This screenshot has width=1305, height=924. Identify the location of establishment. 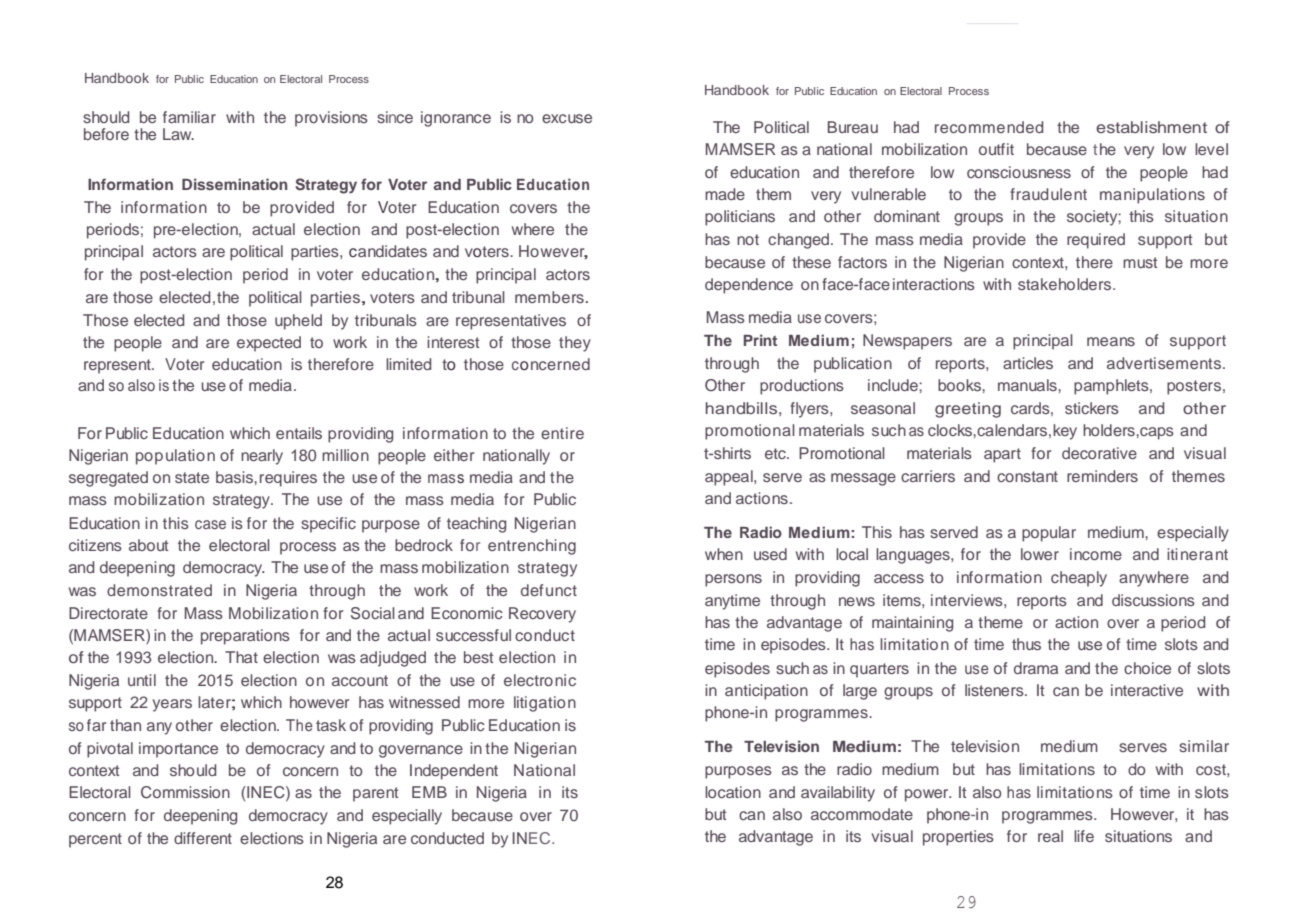
(1151, 127).
